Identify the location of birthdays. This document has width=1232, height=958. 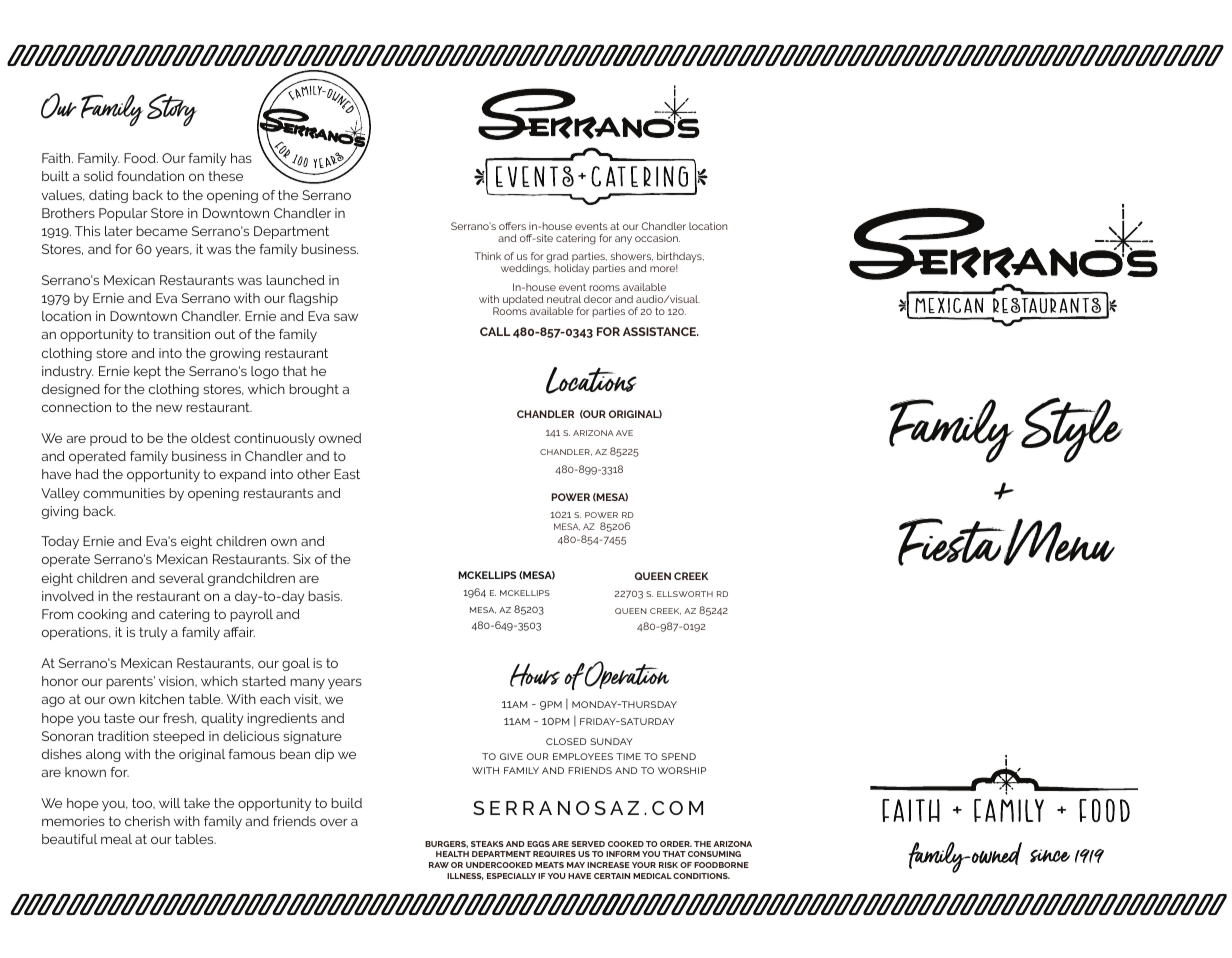
(680, 259).
